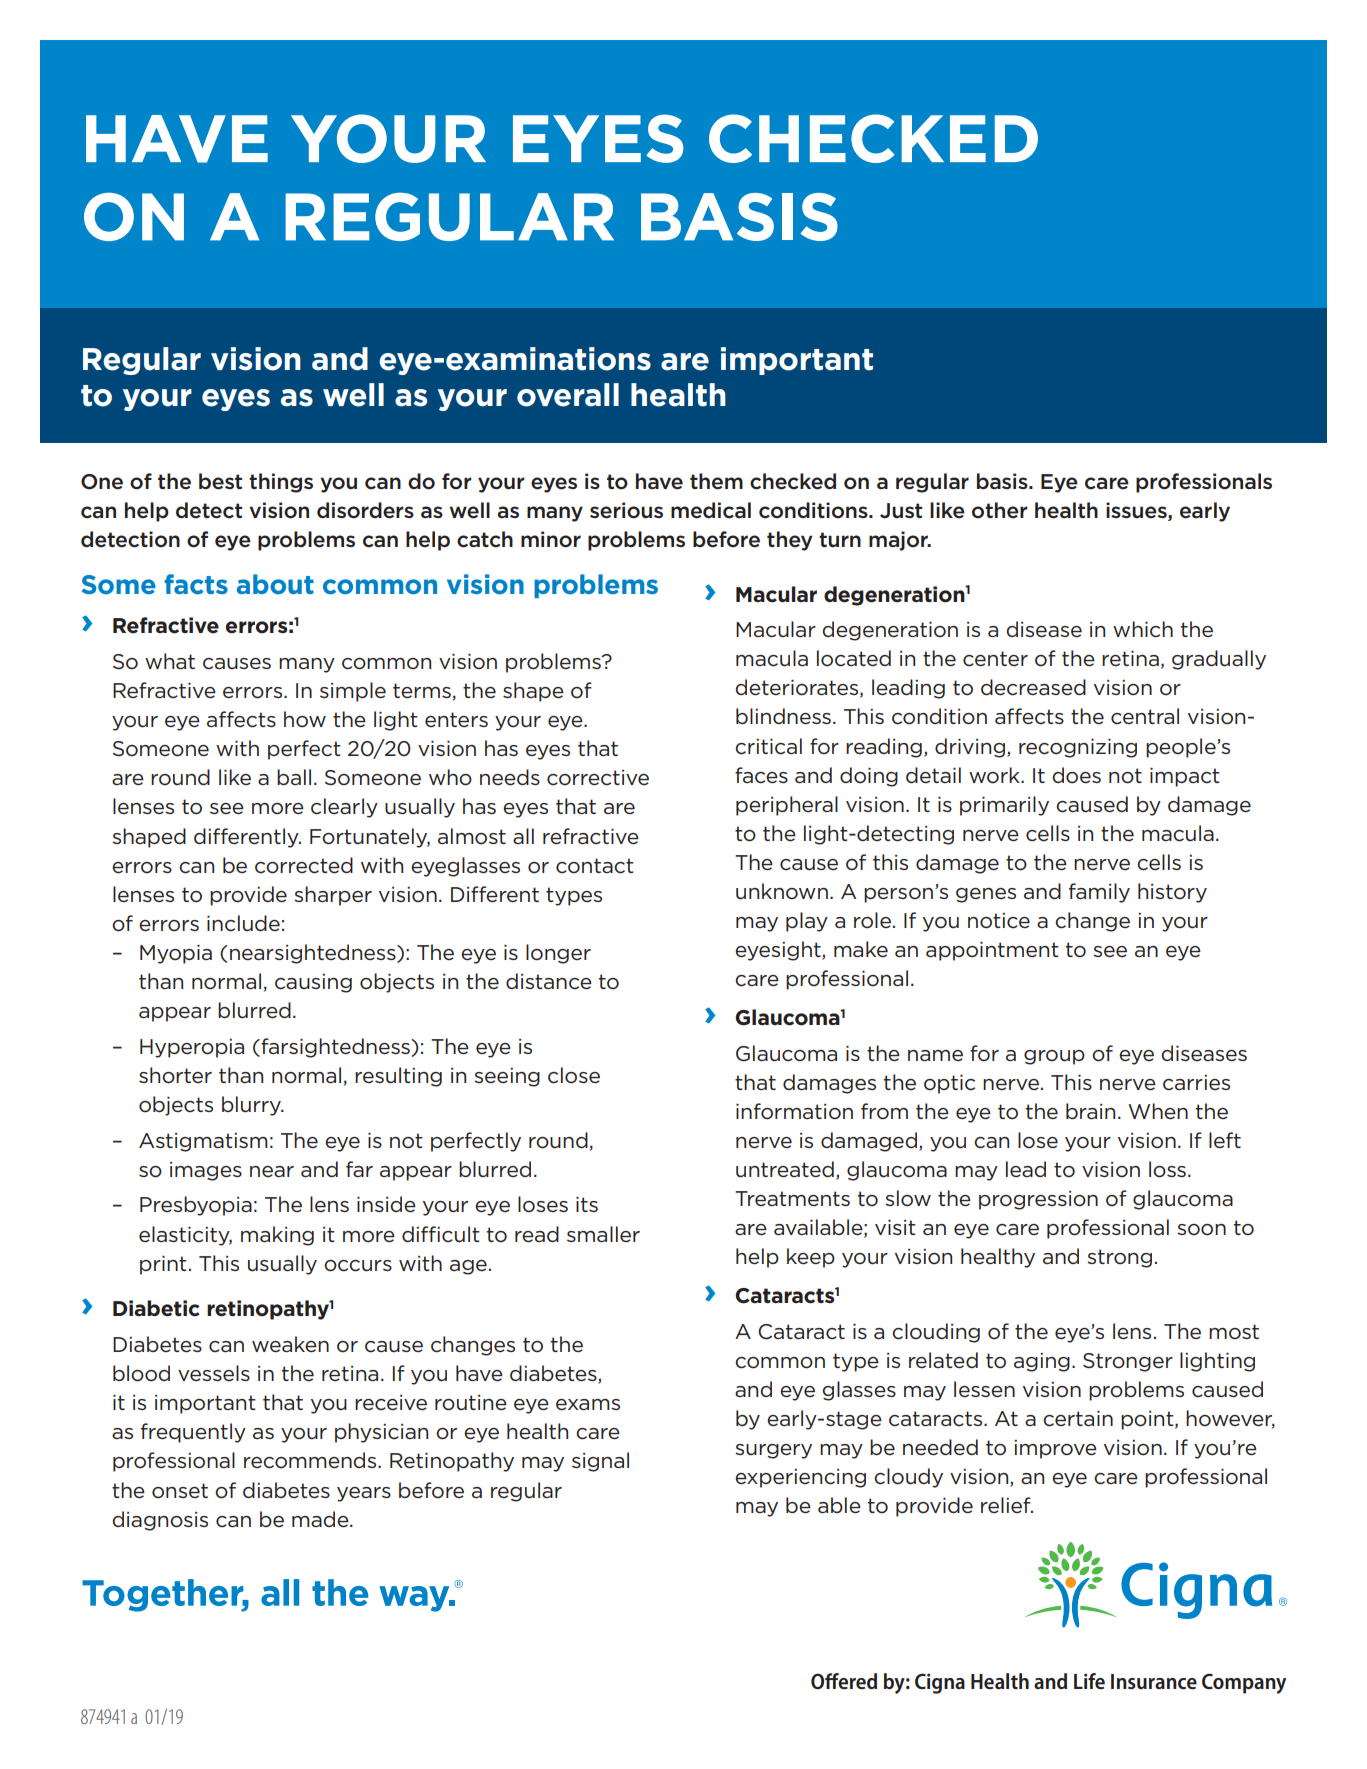 The height and width of the screenshot is (1769, 1367). What do you see at coordinates (716, 481) in the screenshot?
I see `them` at bounding box center [716, 481].
